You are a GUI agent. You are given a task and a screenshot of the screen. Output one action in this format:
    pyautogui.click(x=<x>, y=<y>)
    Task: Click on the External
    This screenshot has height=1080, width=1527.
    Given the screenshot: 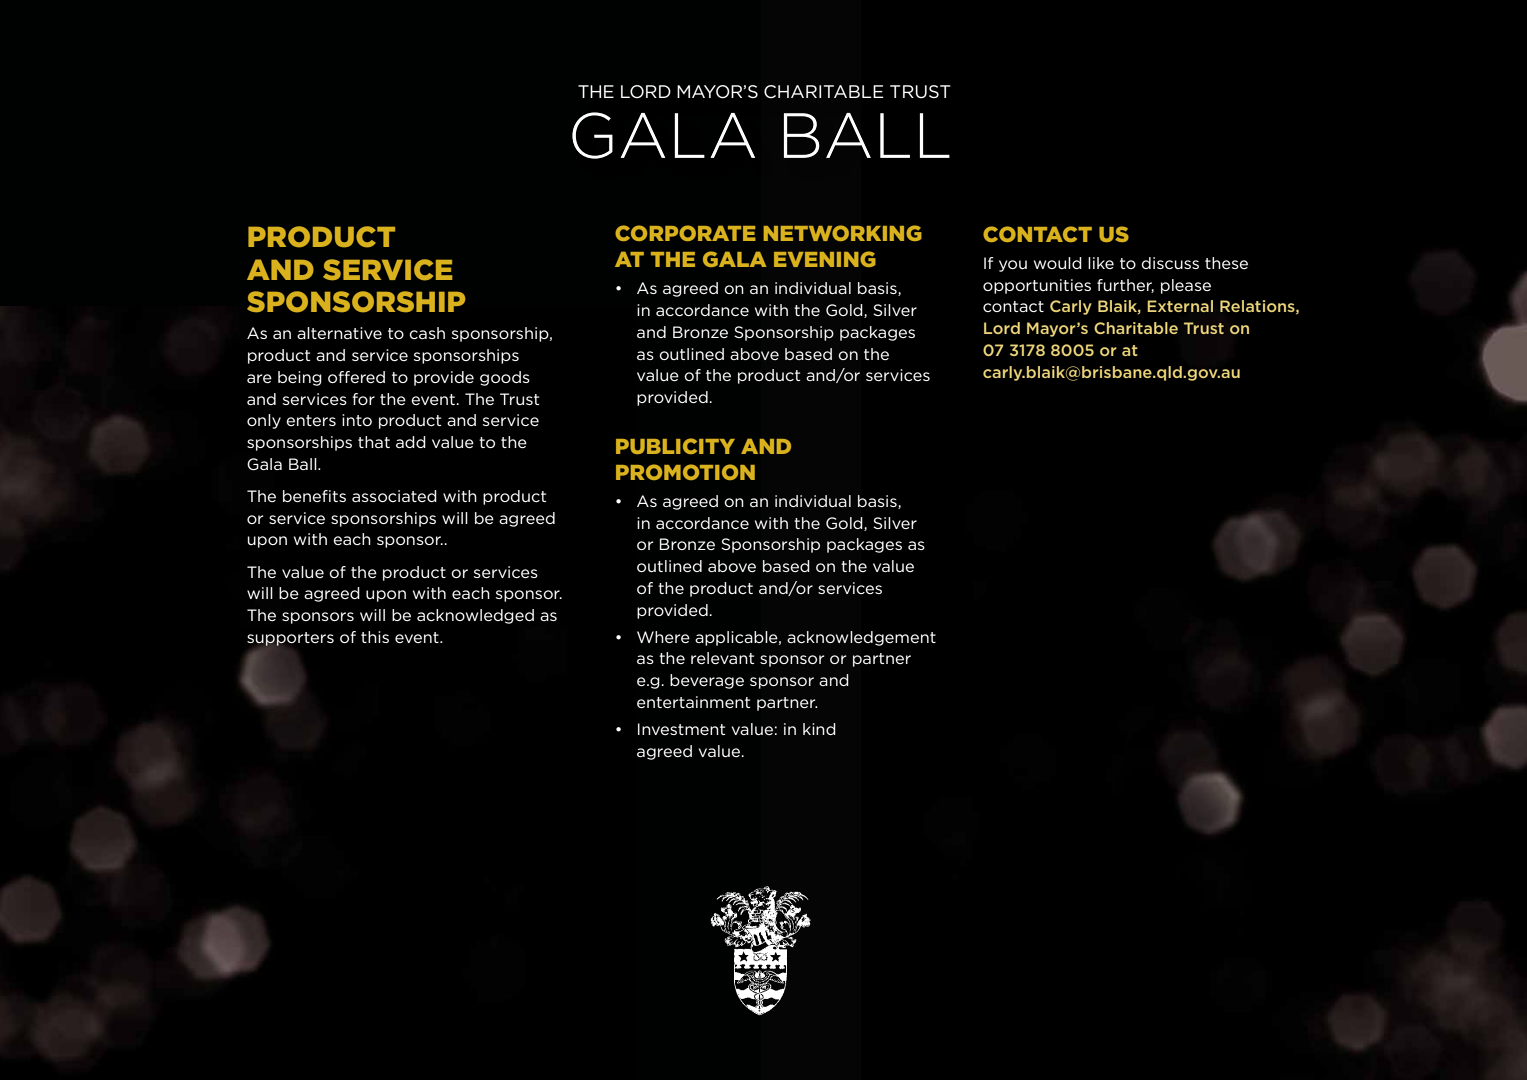 What is the action you would take?
    pyautogui.click(x=1180, y=306)
